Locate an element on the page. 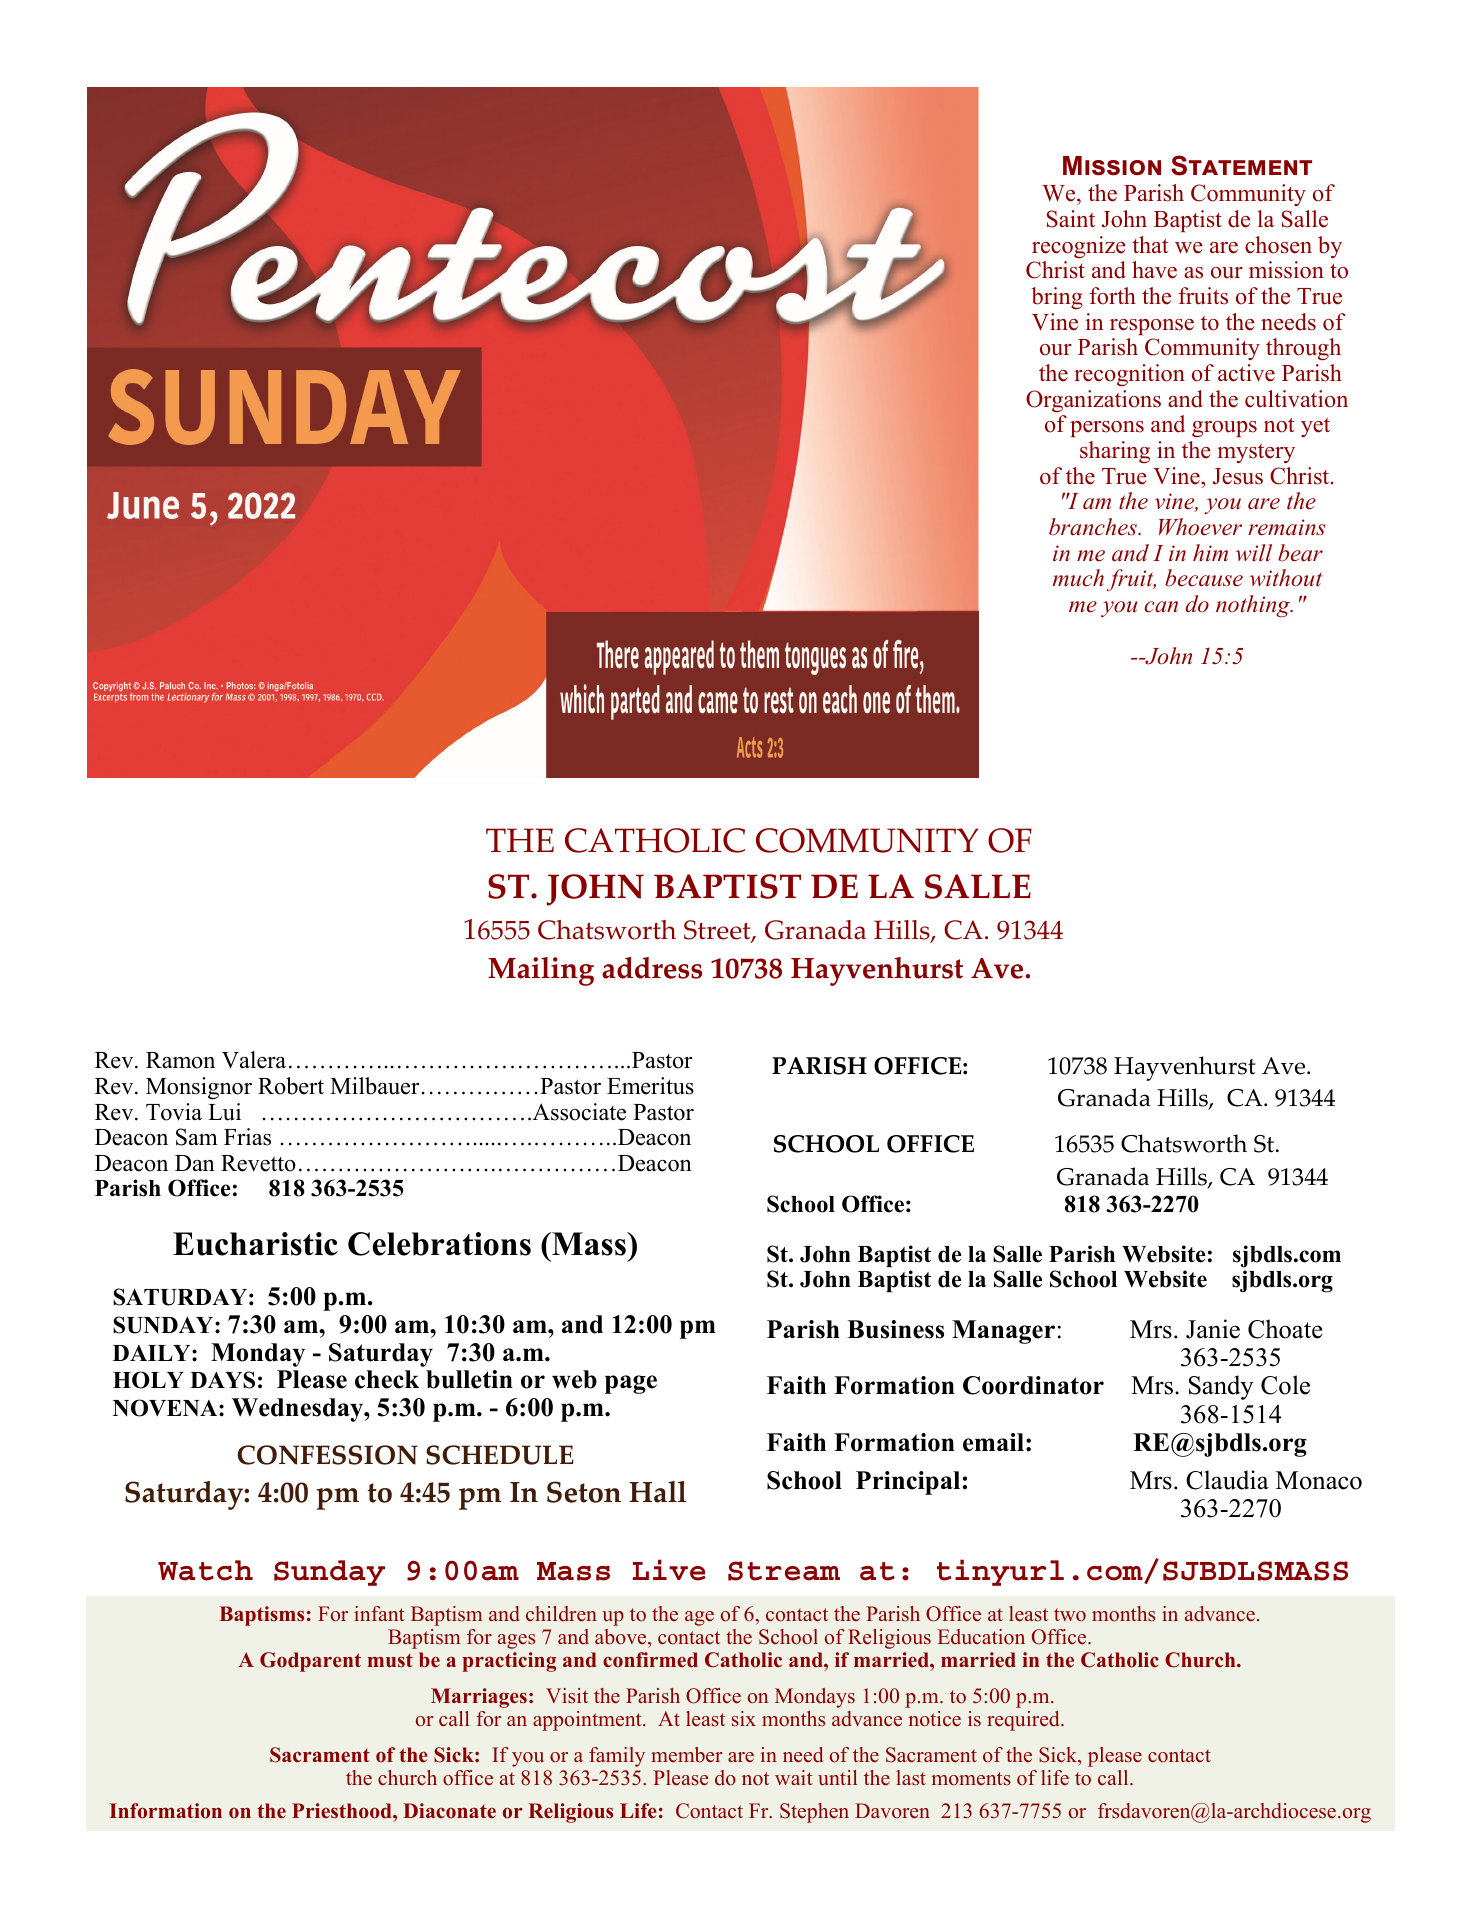  have is located at coordinates (1154, 270).
